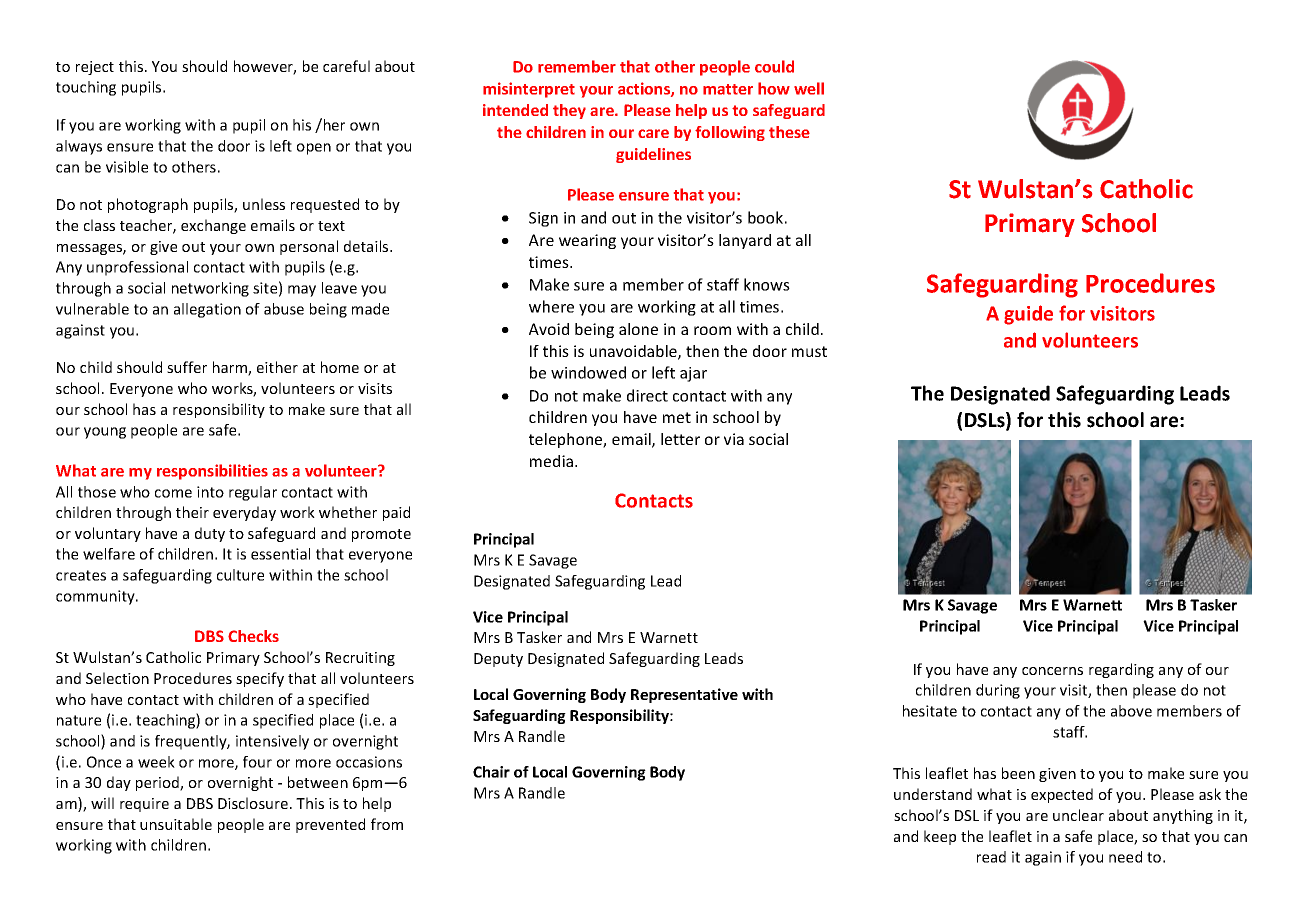 The image size is (1308, 924). Describe the element at coordinates (491, 772) in the screenshot. I see `Chair` at that location.
